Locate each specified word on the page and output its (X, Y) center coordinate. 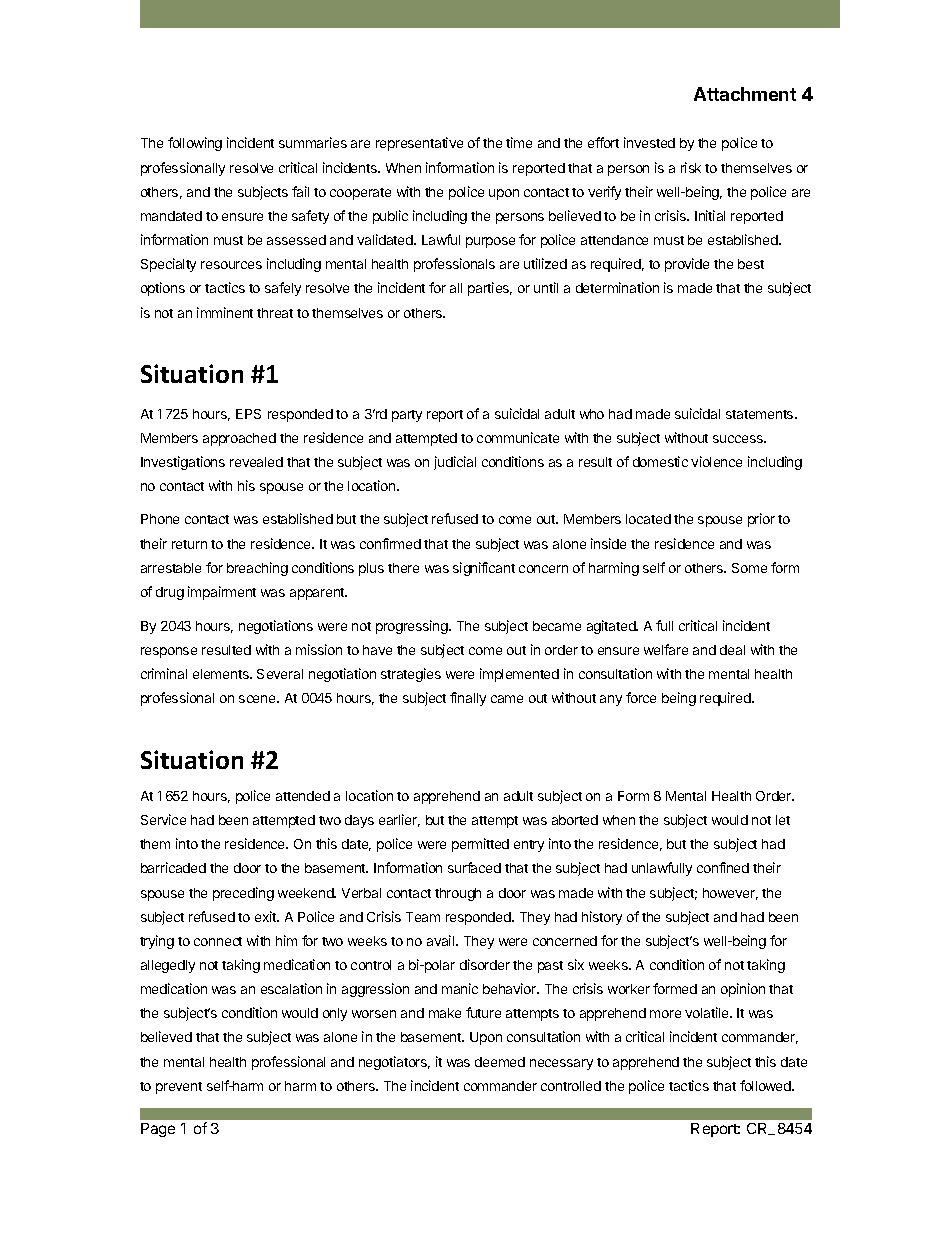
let (783, 820)
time (519, 142)
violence (716, 461)
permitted (480, 845)
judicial (455, 463)
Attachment (745, 94)
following (195, 144)
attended (303, 796)
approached (239, 439)
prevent (179, 1088)
